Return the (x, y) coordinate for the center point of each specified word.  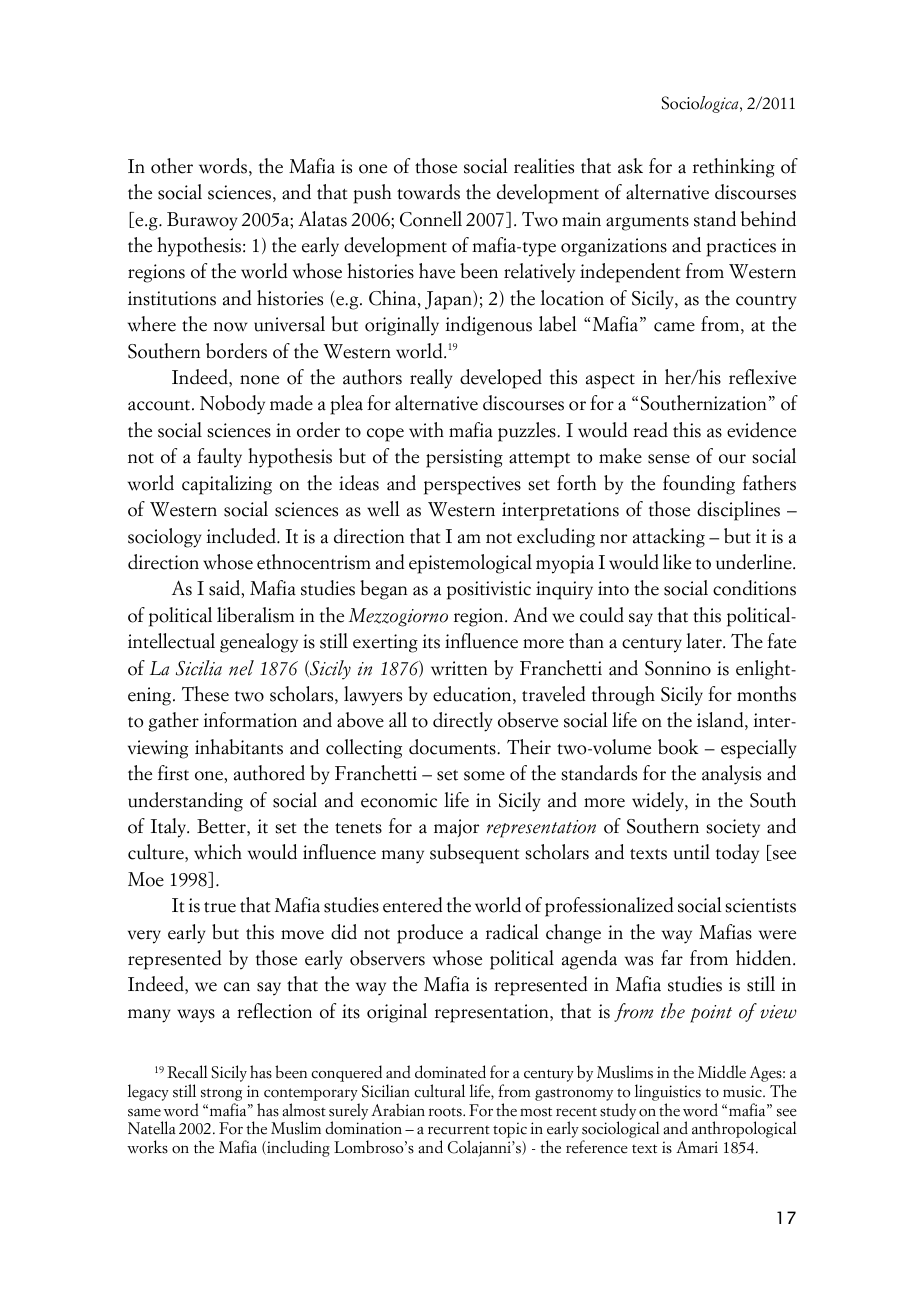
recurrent (459, 1130)
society (733, 828)
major (456, 828)
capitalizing (227, 485)
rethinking (734, 168)
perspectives (472, 485)
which (218, 852)
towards (428, 192)
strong (221, 1096)
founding (699, 485)
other (172, 166)
